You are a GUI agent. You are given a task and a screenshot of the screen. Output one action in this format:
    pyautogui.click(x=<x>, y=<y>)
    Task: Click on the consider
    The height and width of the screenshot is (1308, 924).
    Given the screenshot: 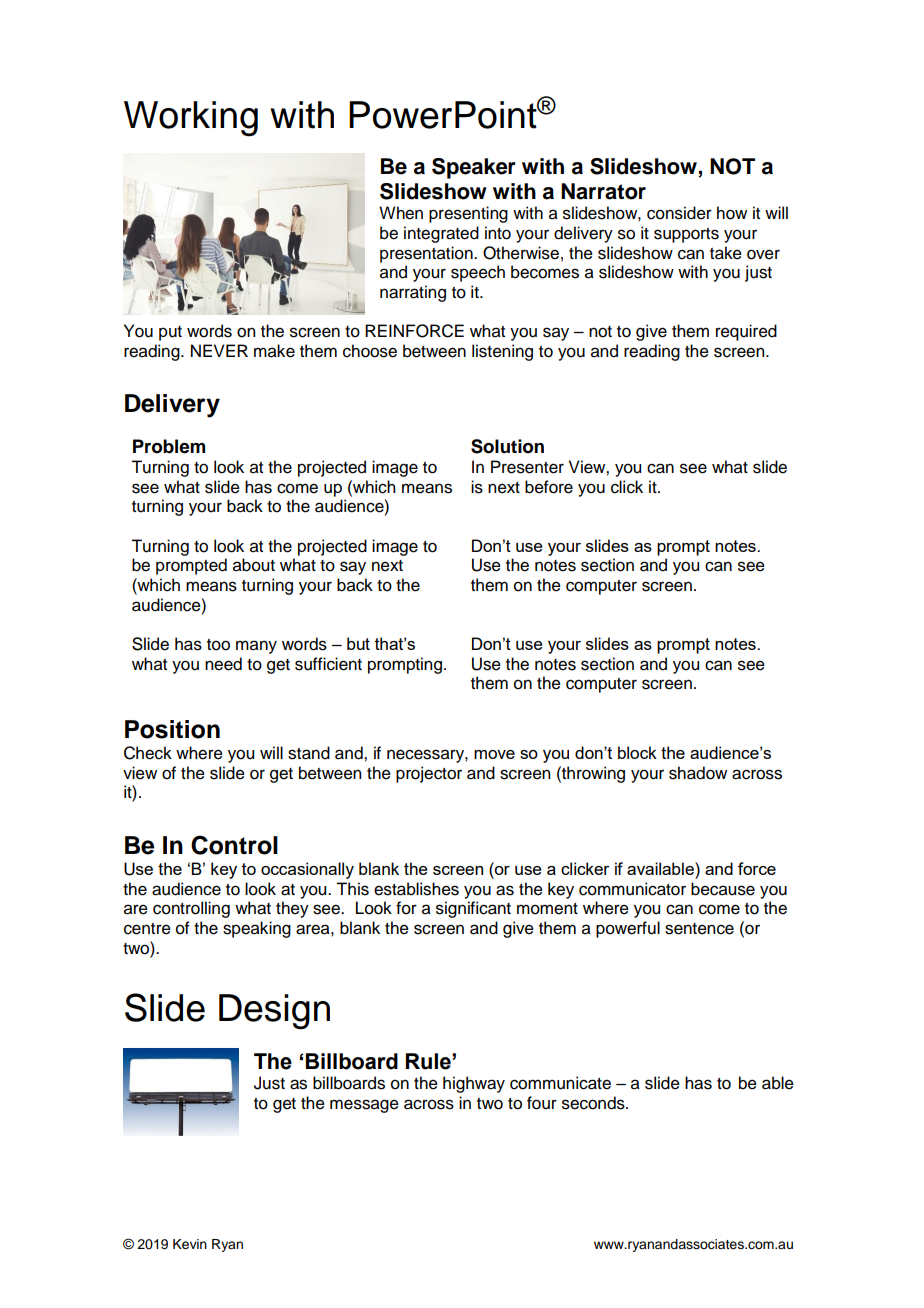 What is the action you would take?
    pyautogui.click(x=679, y=213)
